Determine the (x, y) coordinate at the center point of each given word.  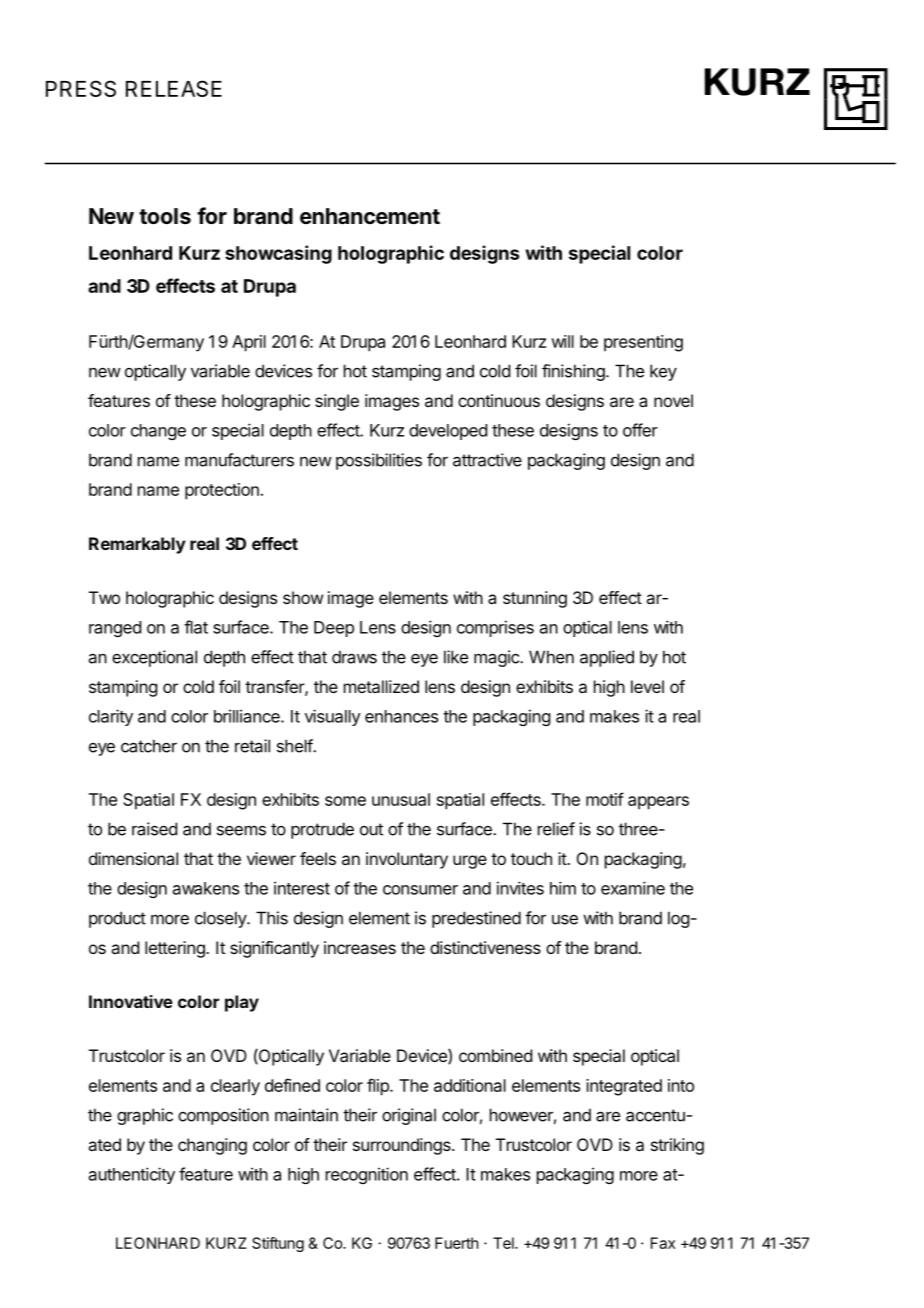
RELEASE (174, 88)
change (158, 432)
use (565, 920)
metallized (381, 686)
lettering (176, 949)
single (337, 402)
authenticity (132, 1175)
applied (607, 658)
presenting (643, 343)
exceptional (154, 658)
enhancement (370, 216)
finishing (573, 372)
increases (360, 947)
